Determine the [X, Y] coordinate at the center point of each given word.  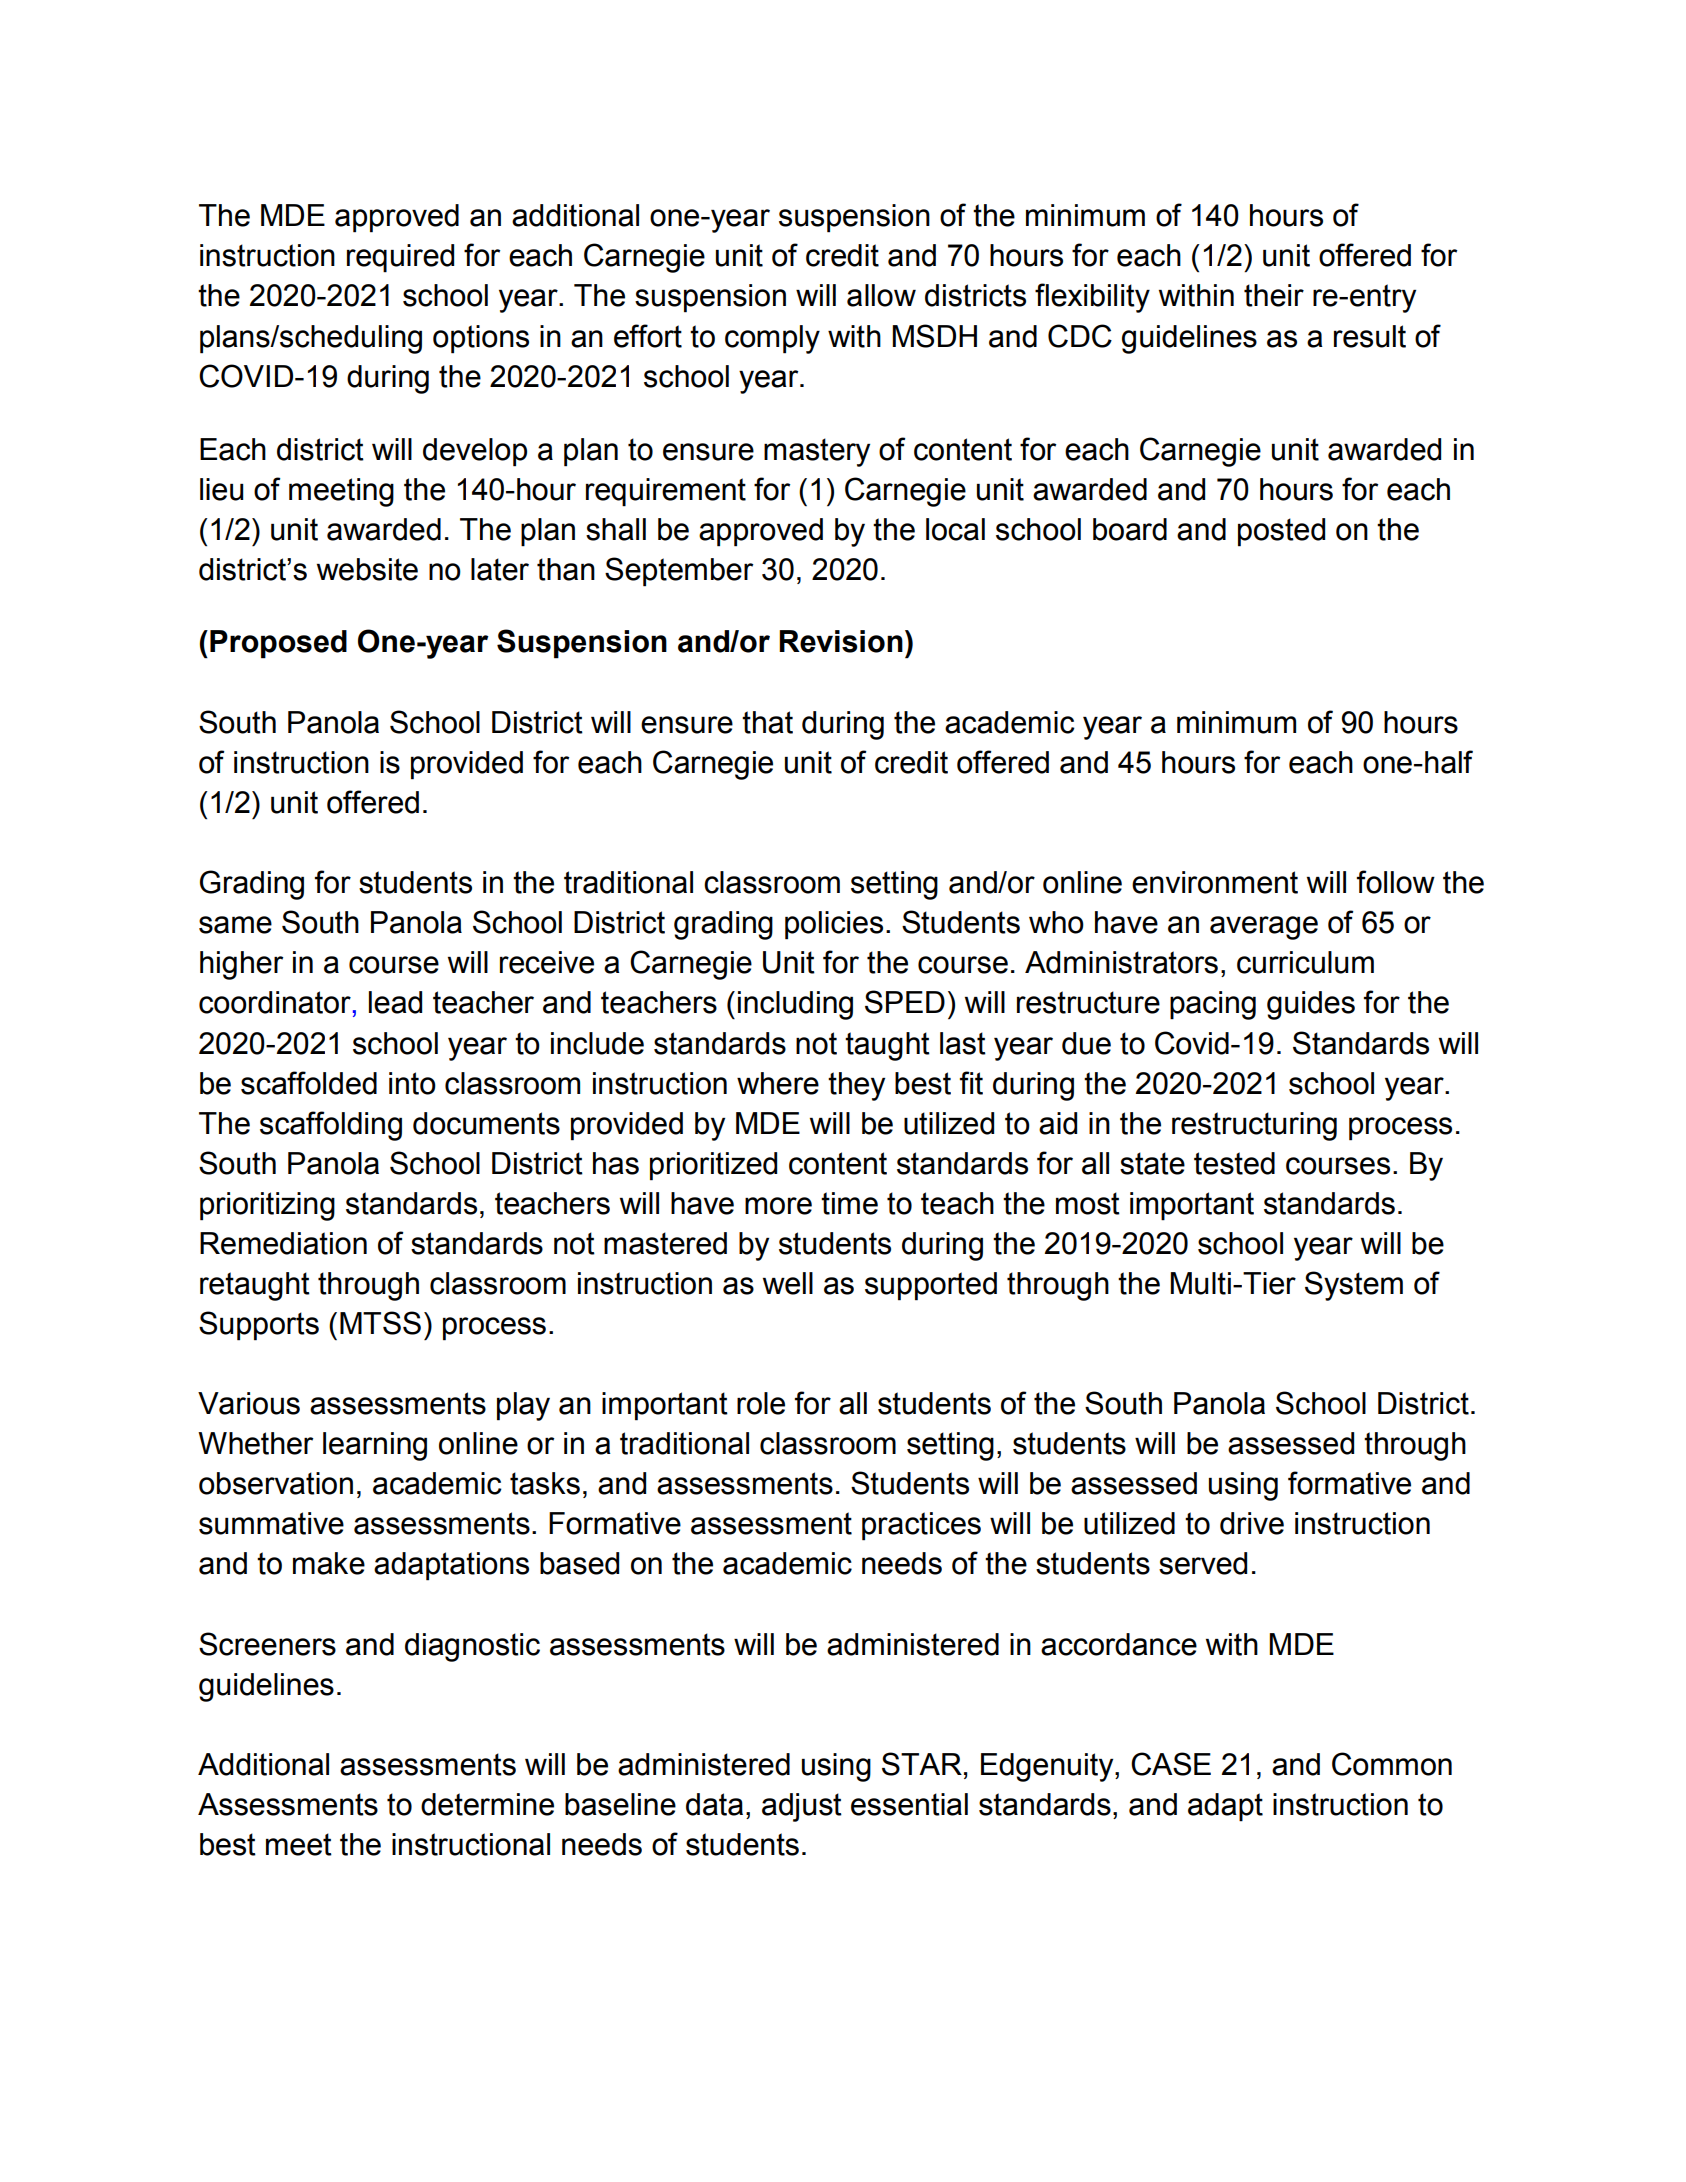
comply [772, 339]
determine [487, 1804]
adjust [802, 1807]
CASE [1171, 1764]
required [400, 258]
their [1274, 295]
